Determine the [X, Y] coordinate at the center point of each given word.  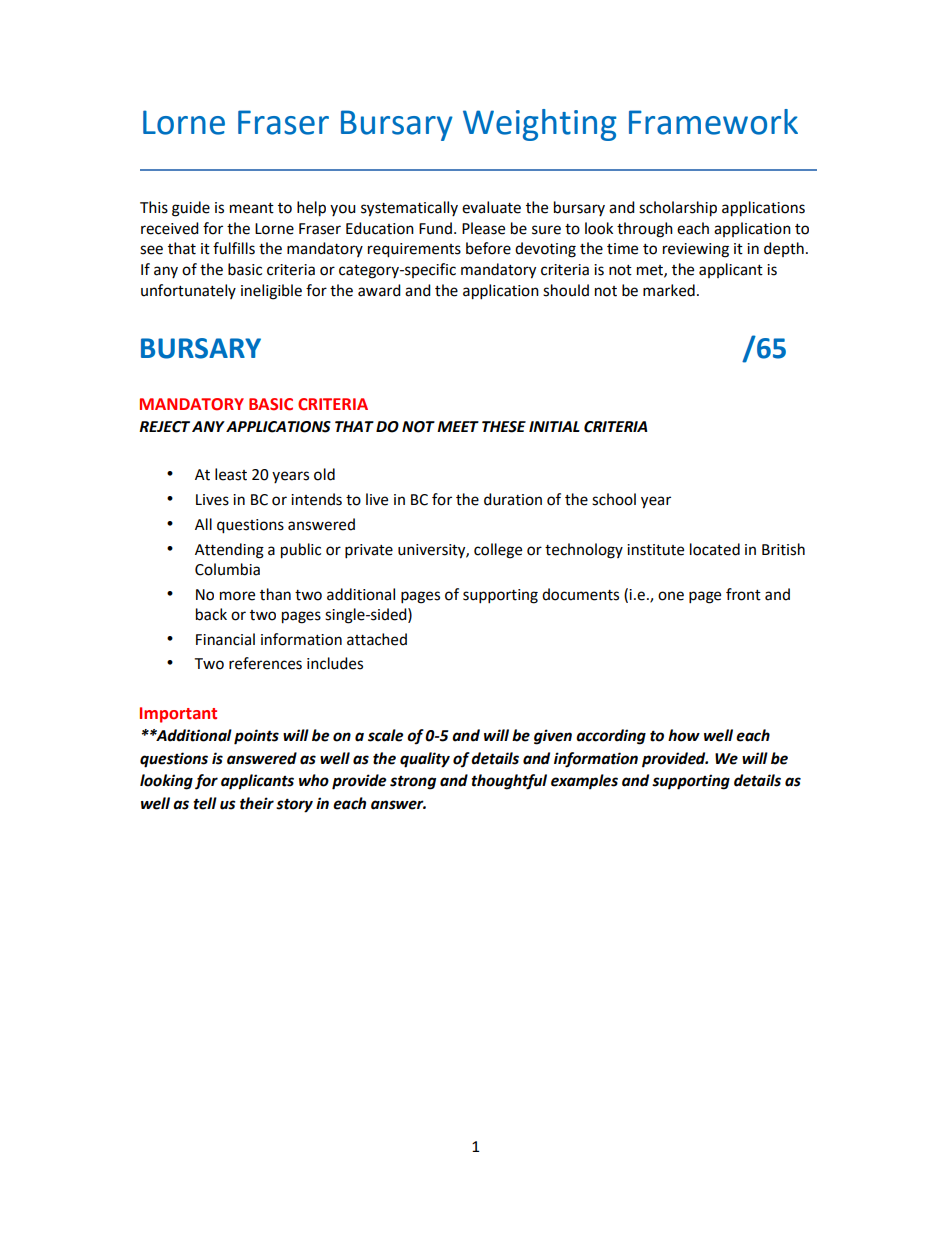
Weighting [540, 125]
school [614, 499]
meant [252, 208]
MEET [458, 426]
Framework [713, 122]
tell [205, 803]
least [231, 474]
